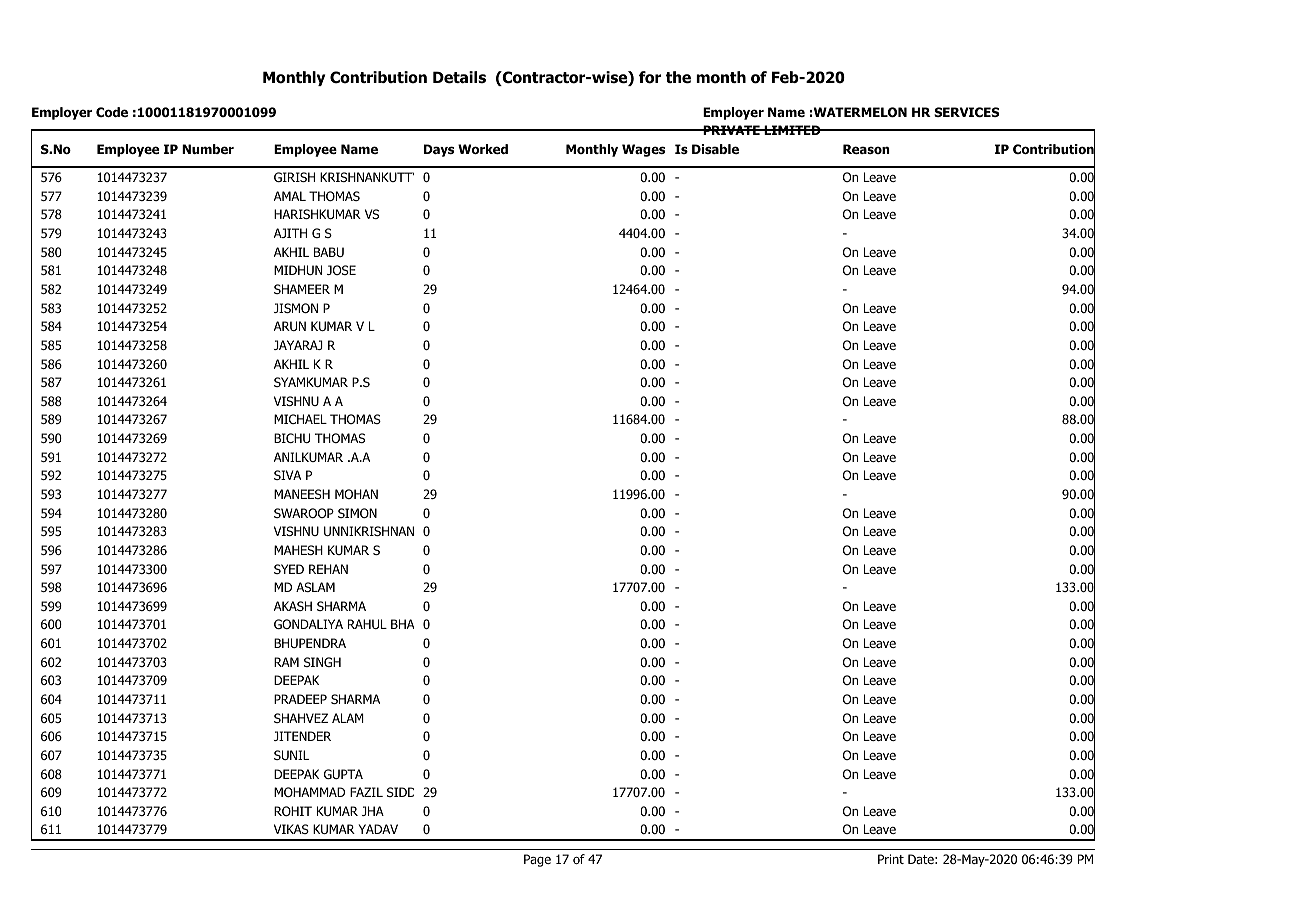  Describe the element at coordinates (459, 77) in the screenshot. I see `Details` at that location.
